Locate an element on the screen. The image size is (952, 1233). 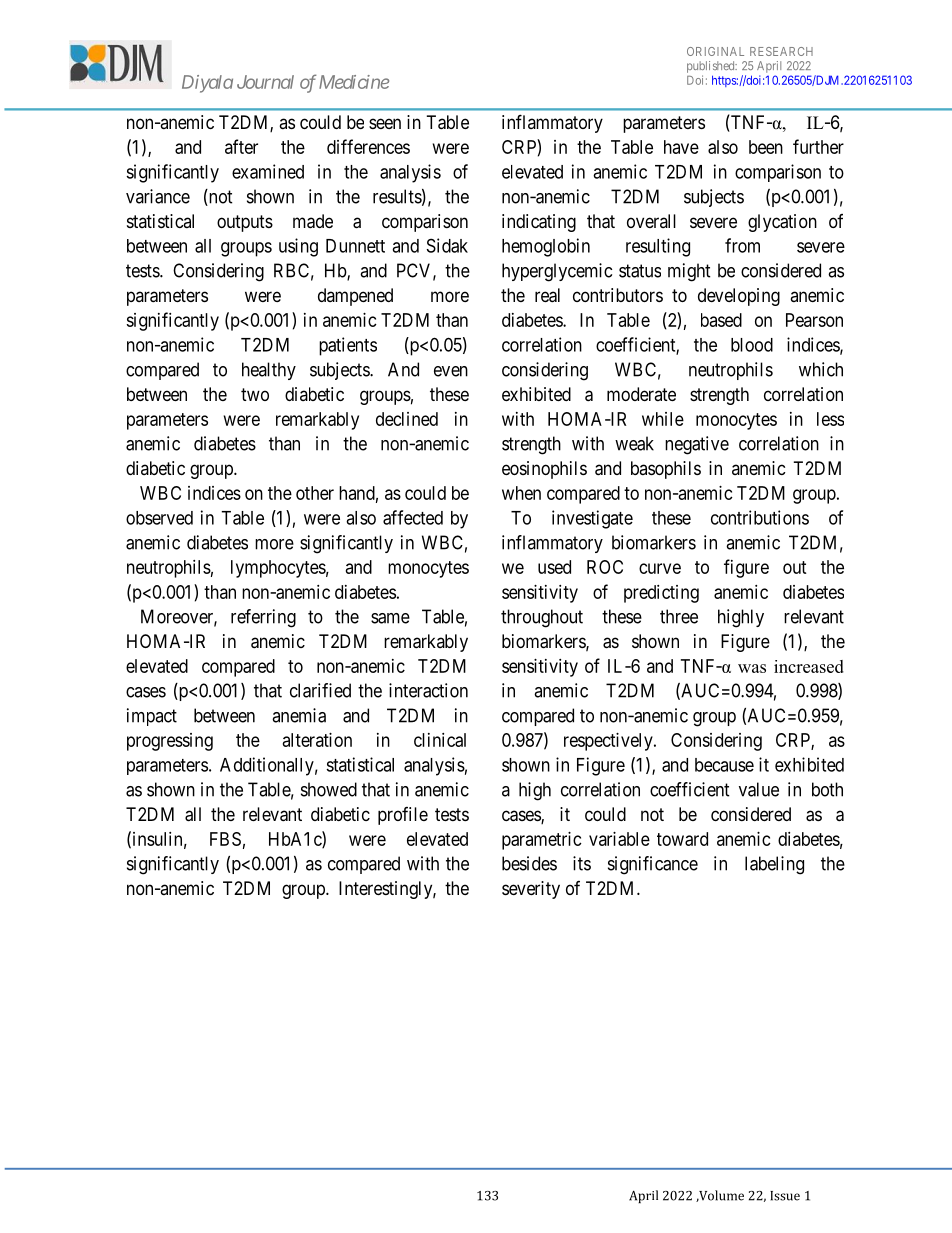
throughout is located at coordinates (542, 618).
